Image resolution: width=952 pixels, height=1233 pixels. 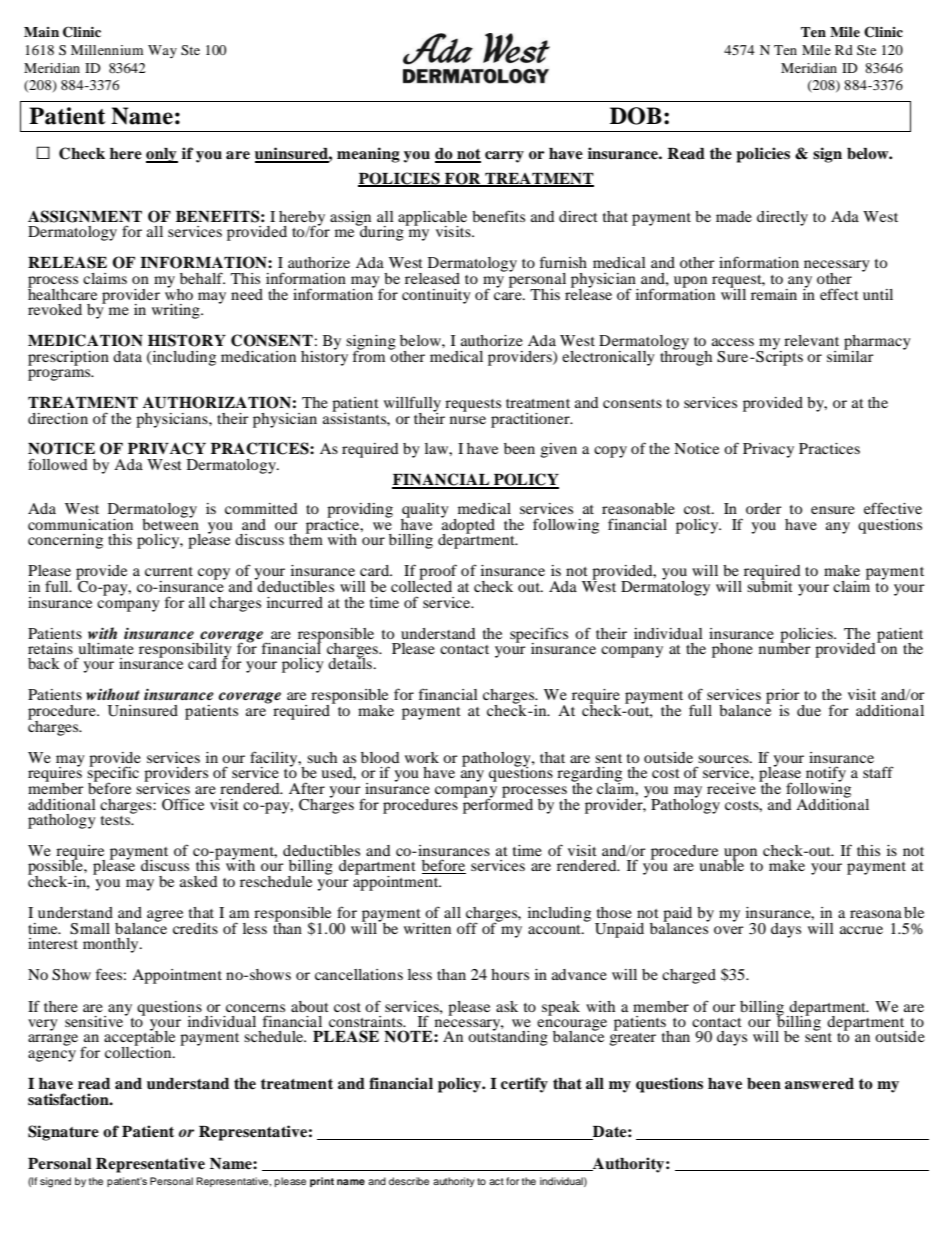 What do you see at coordinates (731, 788) in the page?
I see `receive` at bounding box center [731, 788].
